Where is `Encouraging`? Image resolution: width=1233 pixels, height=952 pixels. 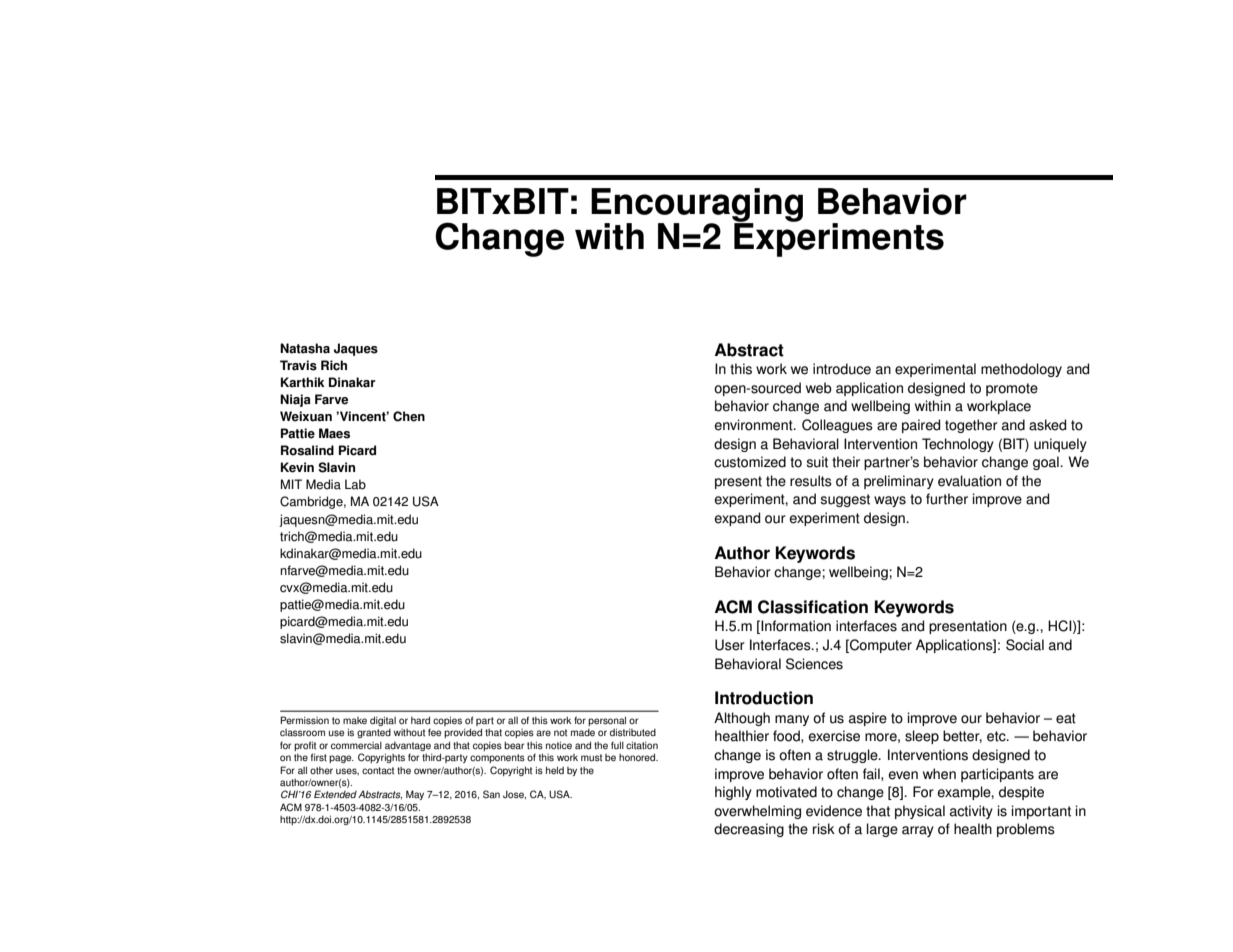 Encouraging is located at coordinates (697, 206).
